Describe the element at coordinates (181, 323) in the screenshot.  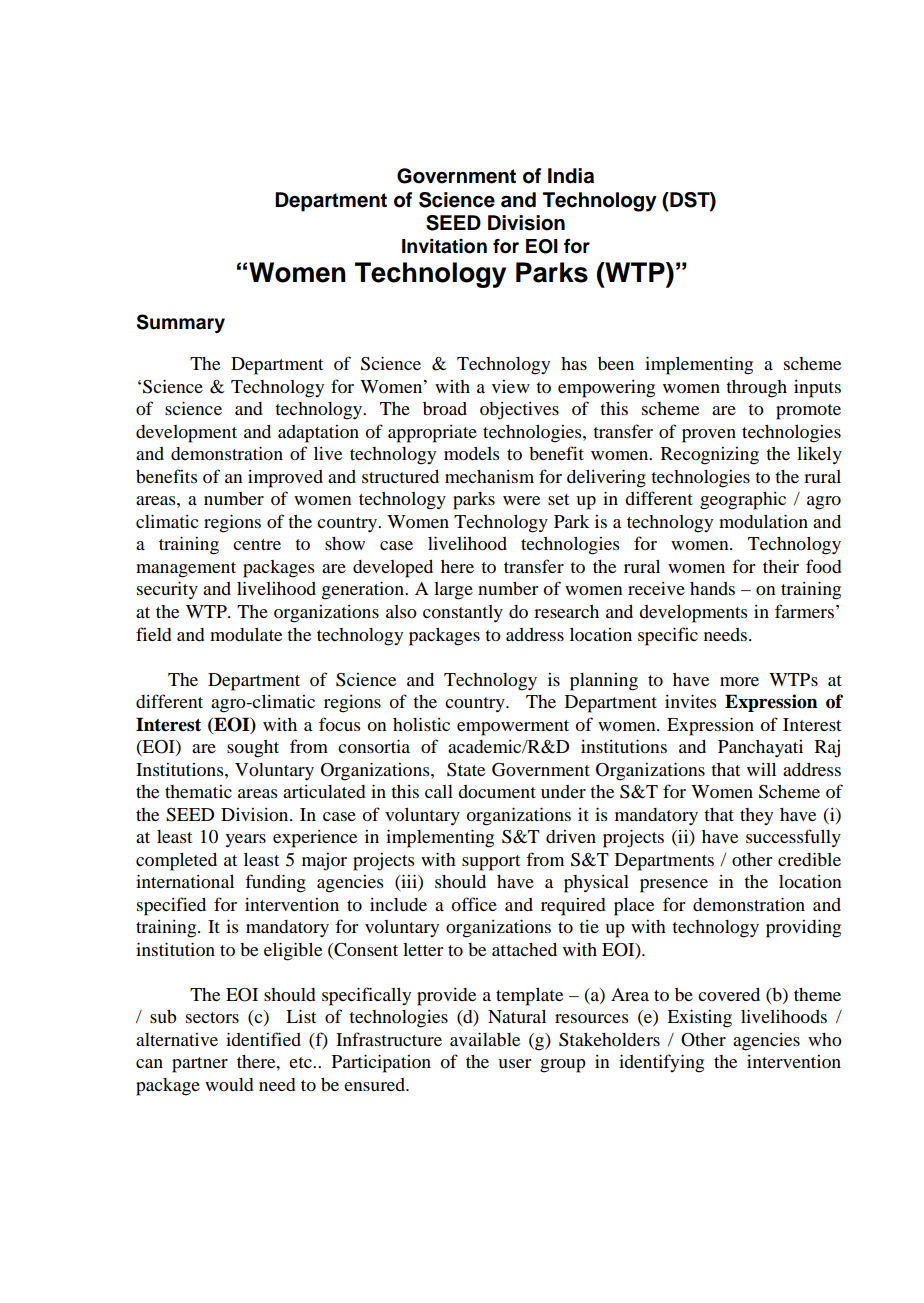
I see `Summary` at that location.
